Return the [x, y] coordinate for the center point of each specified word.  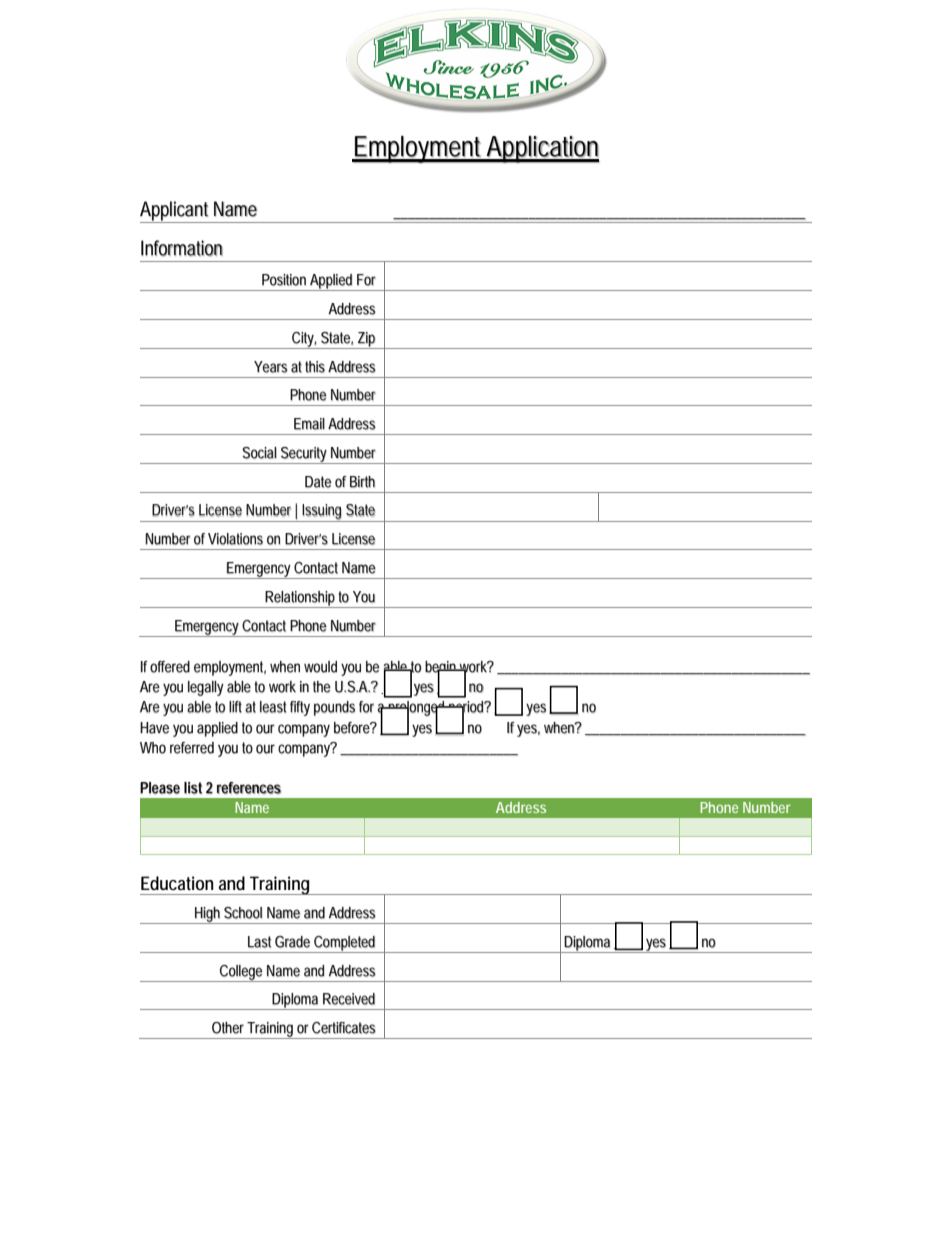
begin [442, 669]
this [315, 367]
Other [228, 1028]
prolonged [417, 709]
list [193, 788]
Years [271, 367]
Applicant [176, 212]
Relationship [301, 599]
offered [170, 667]
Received [349, 999]
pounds [334, 708]
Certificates [344, 1028]
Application [542, 149]
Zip [367, 340]
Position [284, 280]
